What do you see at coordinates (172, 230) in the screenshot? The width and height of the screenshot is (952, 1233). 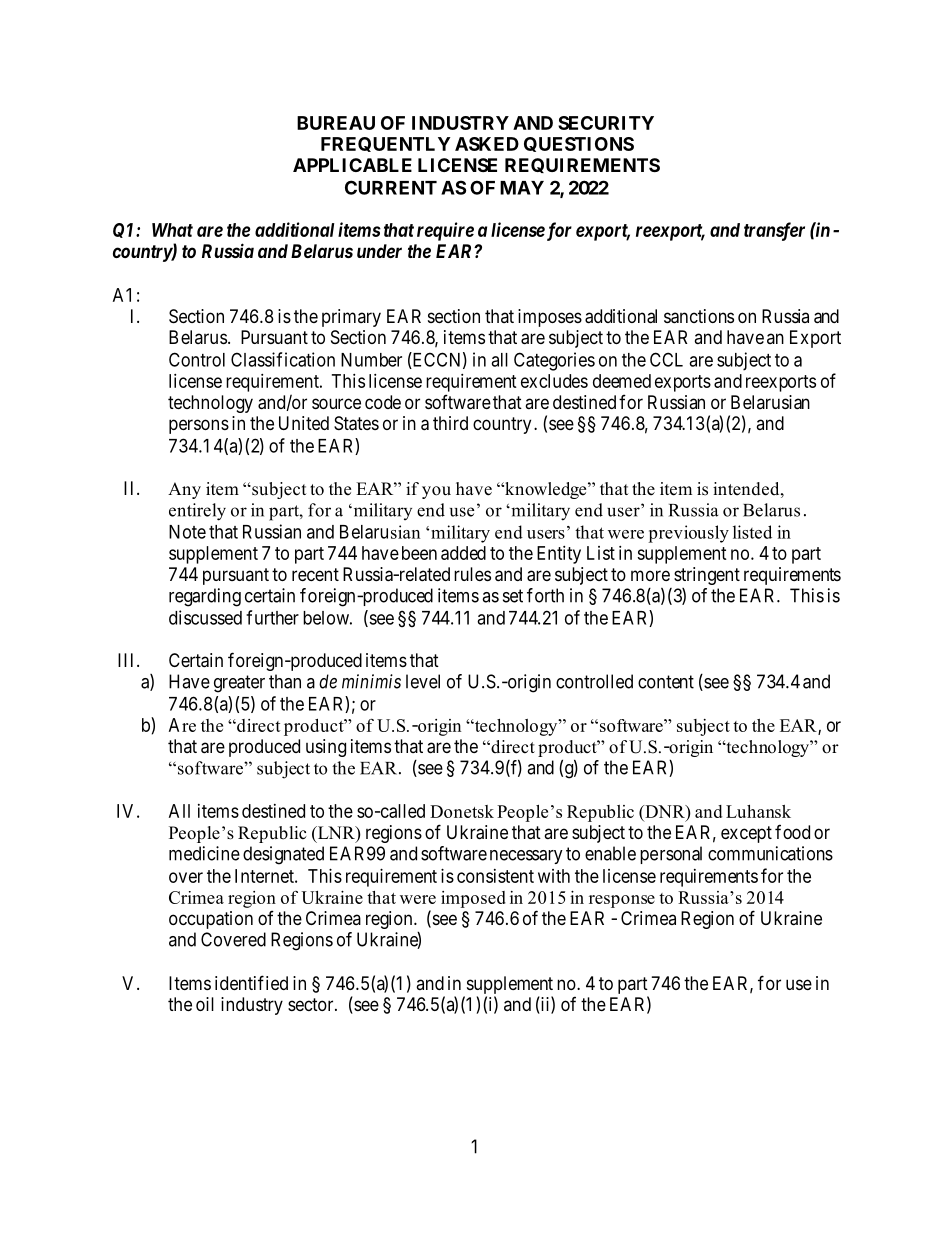 I see `What` at bounding box center [172, 230].
